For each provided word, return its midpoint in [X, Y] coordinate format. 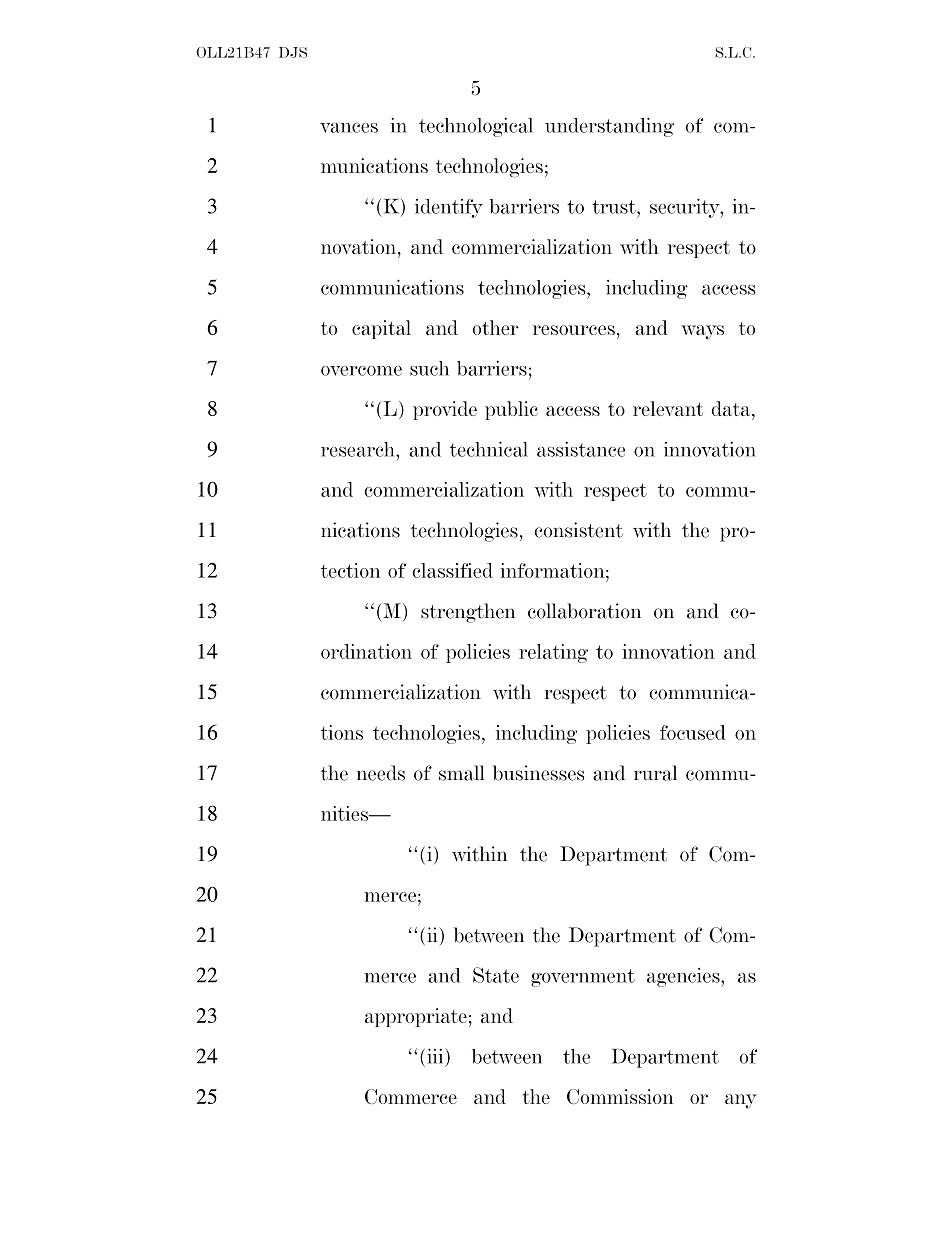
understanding [609, 127]
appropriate [416, 1017]
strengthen [468, 613]
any [741, 1101]
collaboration [584, 611]
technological [476, 127]
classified [452, 570]
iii [435, 1056]
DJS [293, 52]
